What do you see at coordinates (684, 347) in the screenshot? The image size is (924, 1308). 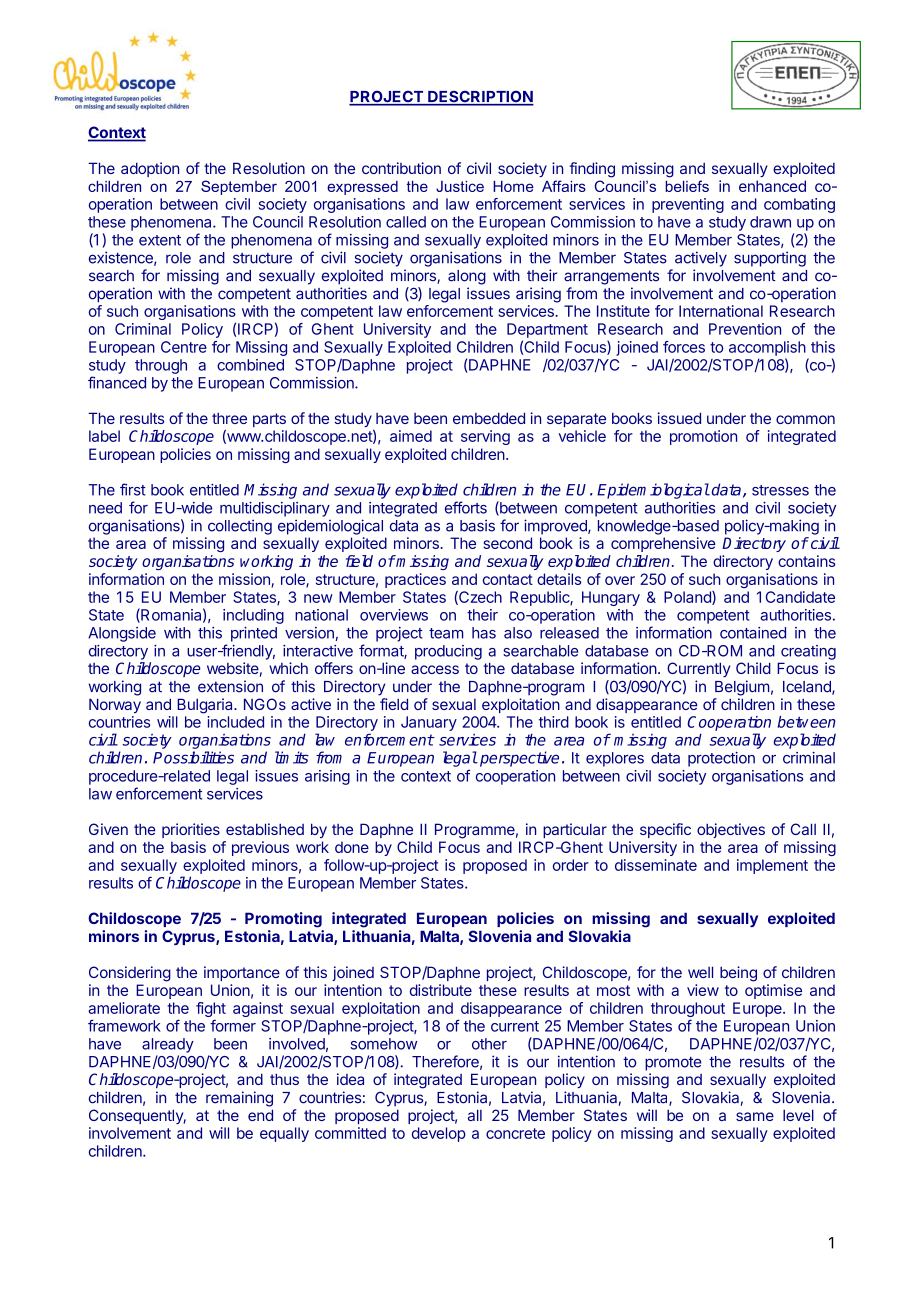 I see `forces` at bounding box center [684, 347].
